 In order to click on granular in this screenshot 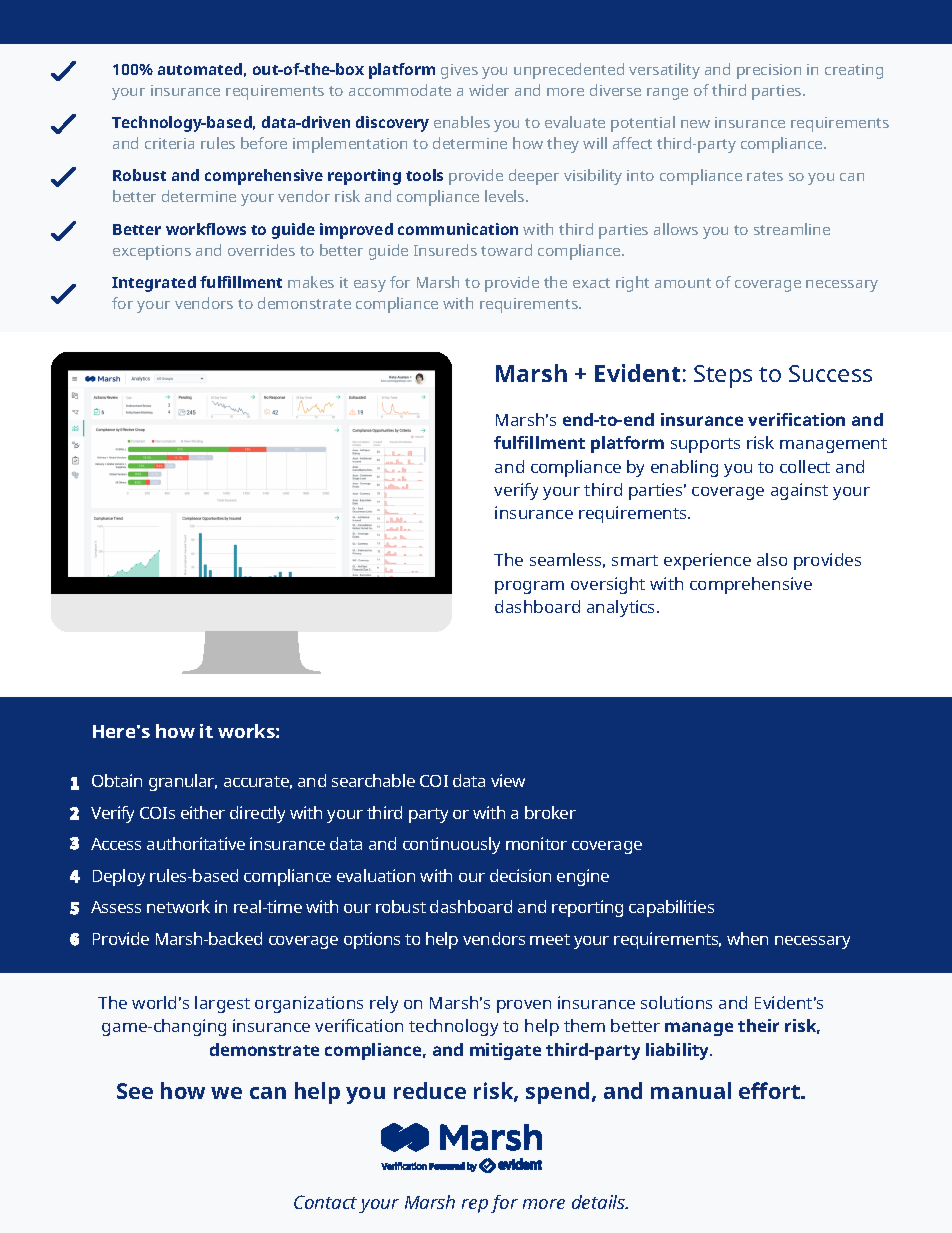, I will do `click(183, 782)`.
